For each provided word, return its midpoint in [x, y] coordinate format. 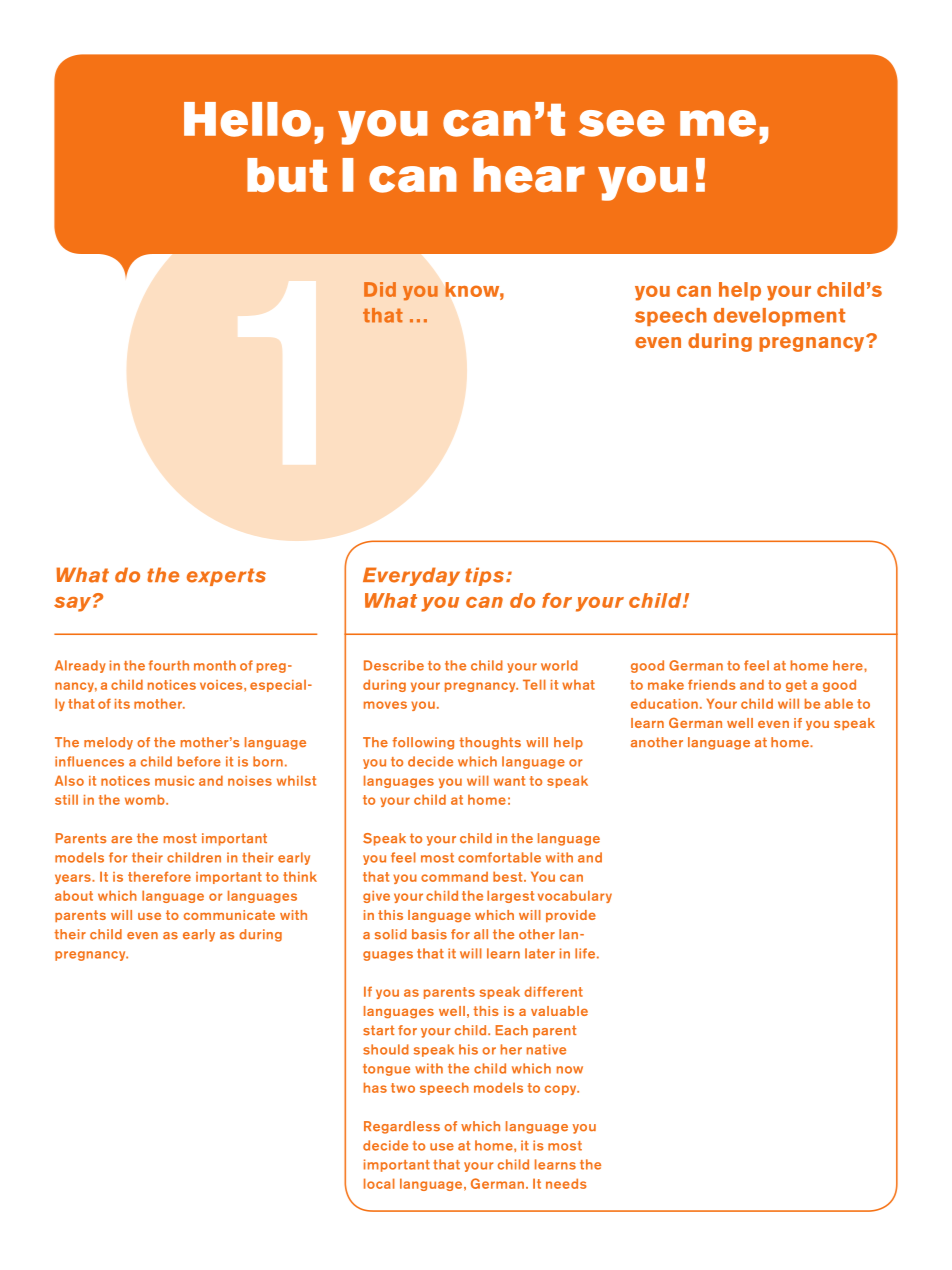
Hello [247, 119]
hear [529, 175]
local [379, 1183]
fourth [169, 665]
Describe [394, 665]
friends [712, 684]
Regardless [402, 1127]
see [622, 123]
